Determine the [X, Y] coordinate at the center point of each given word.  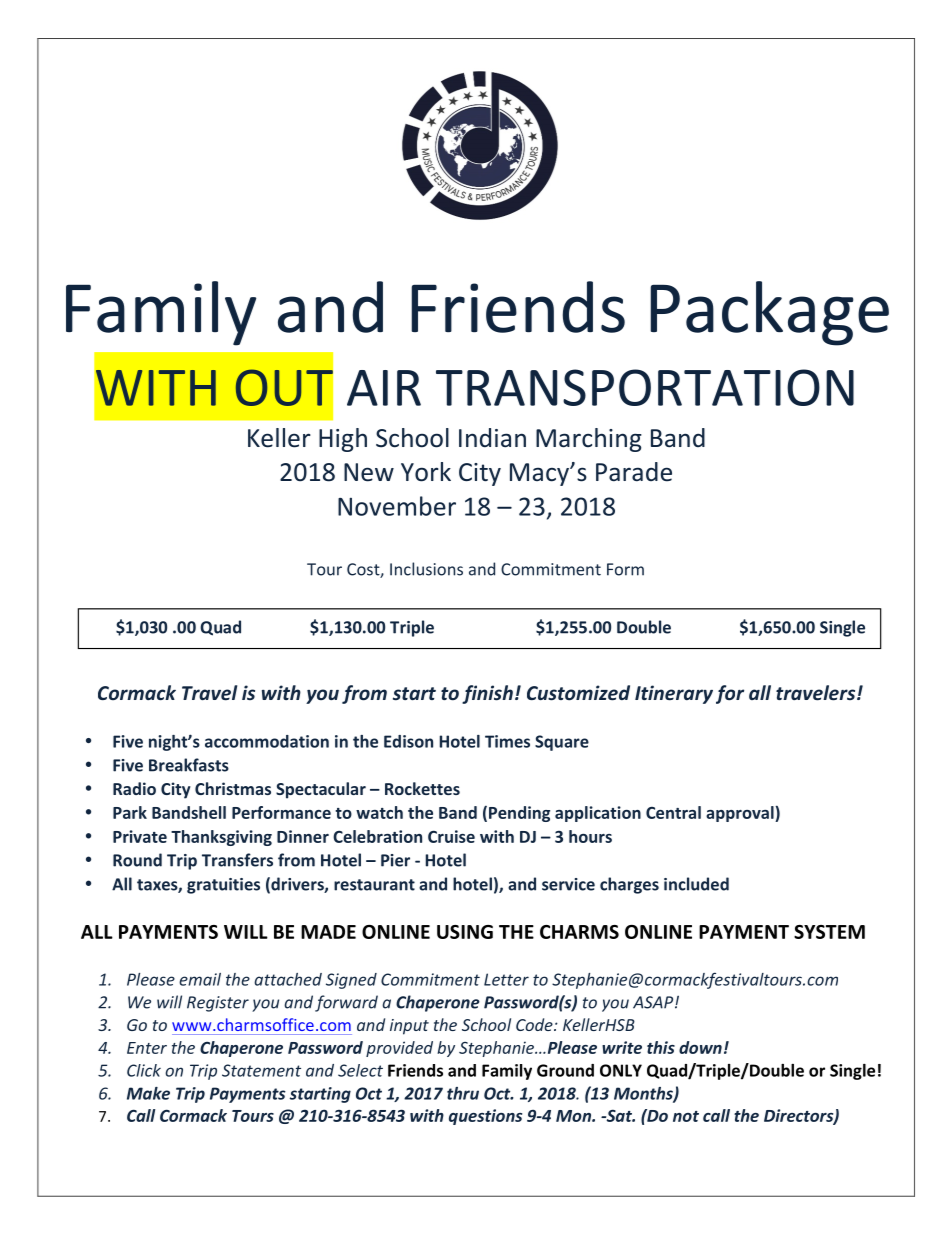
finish [487, 694]
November [397, 506]
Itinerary [674, 694]
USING [465, 932]
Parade [634, 472]
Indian [492, 438]
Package [769, 313]
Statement [261, 1070]
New [369, 472]
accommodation [267, 741]
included [696, 884]
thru [463, 1093]
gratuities [223, 886]
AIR [384, 388]
